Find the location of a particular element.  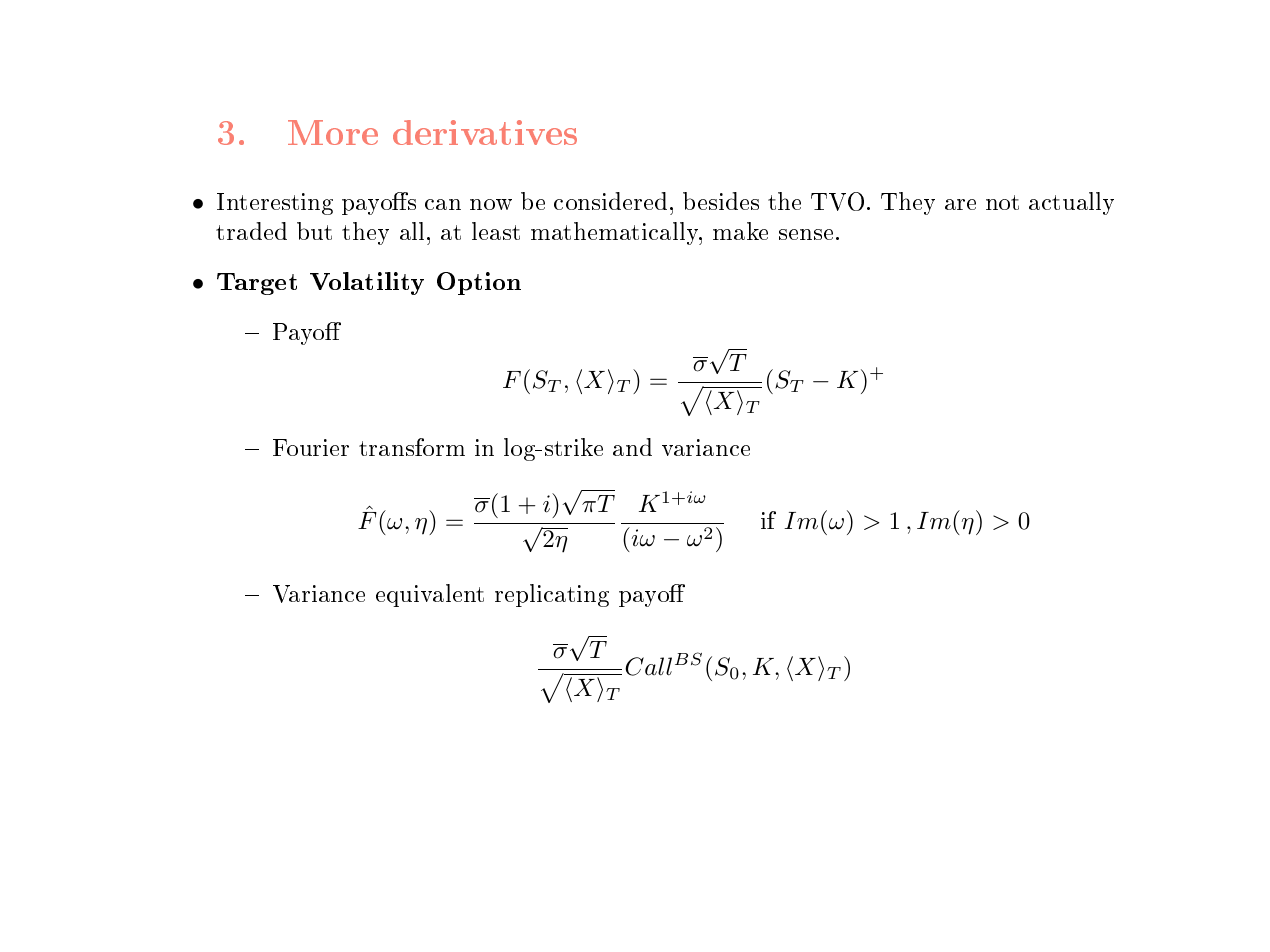

transform is located at coordinates (412, 447).
